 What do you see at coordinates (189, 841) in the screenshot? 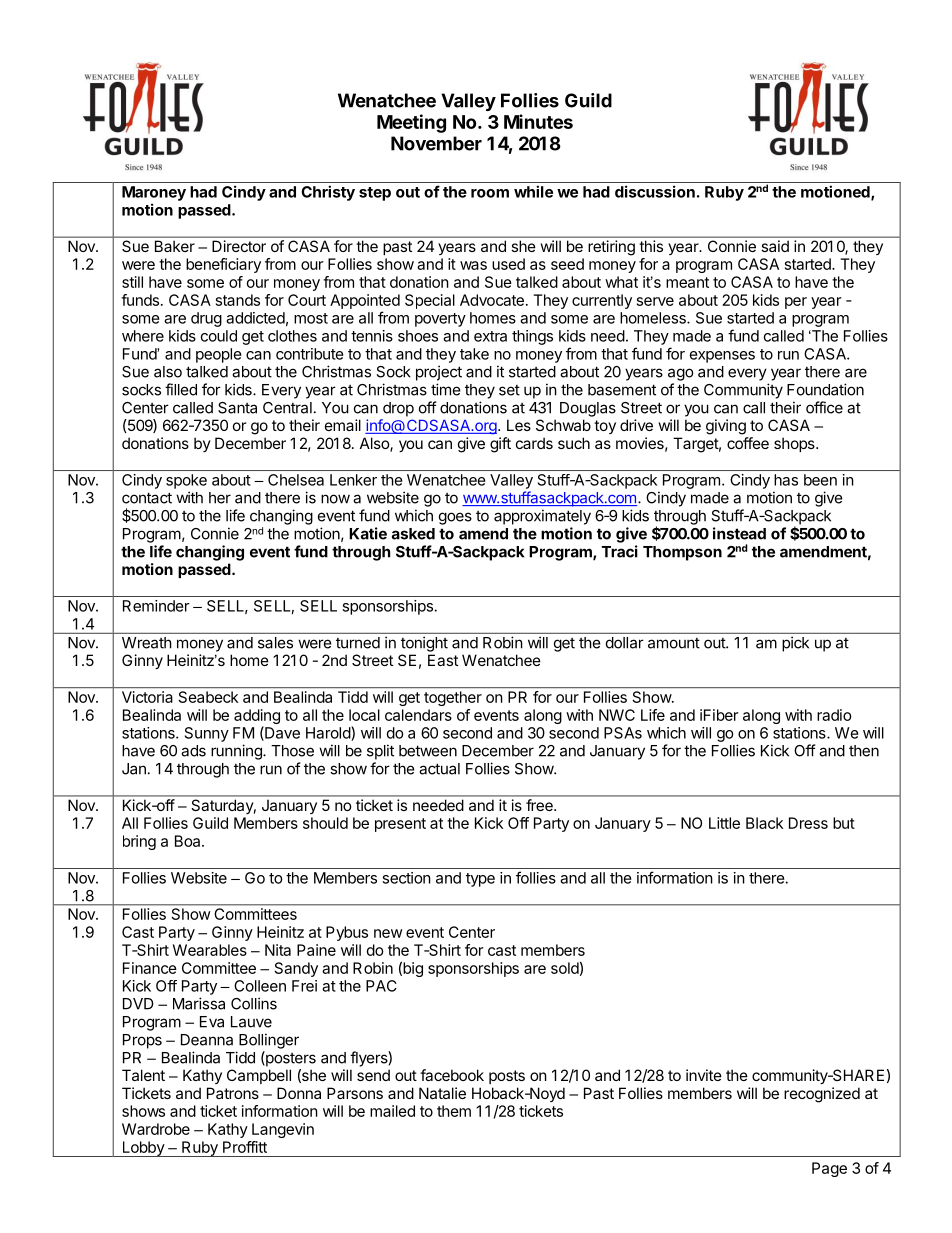
I see `Boa` at bounding box center [189, 841].
